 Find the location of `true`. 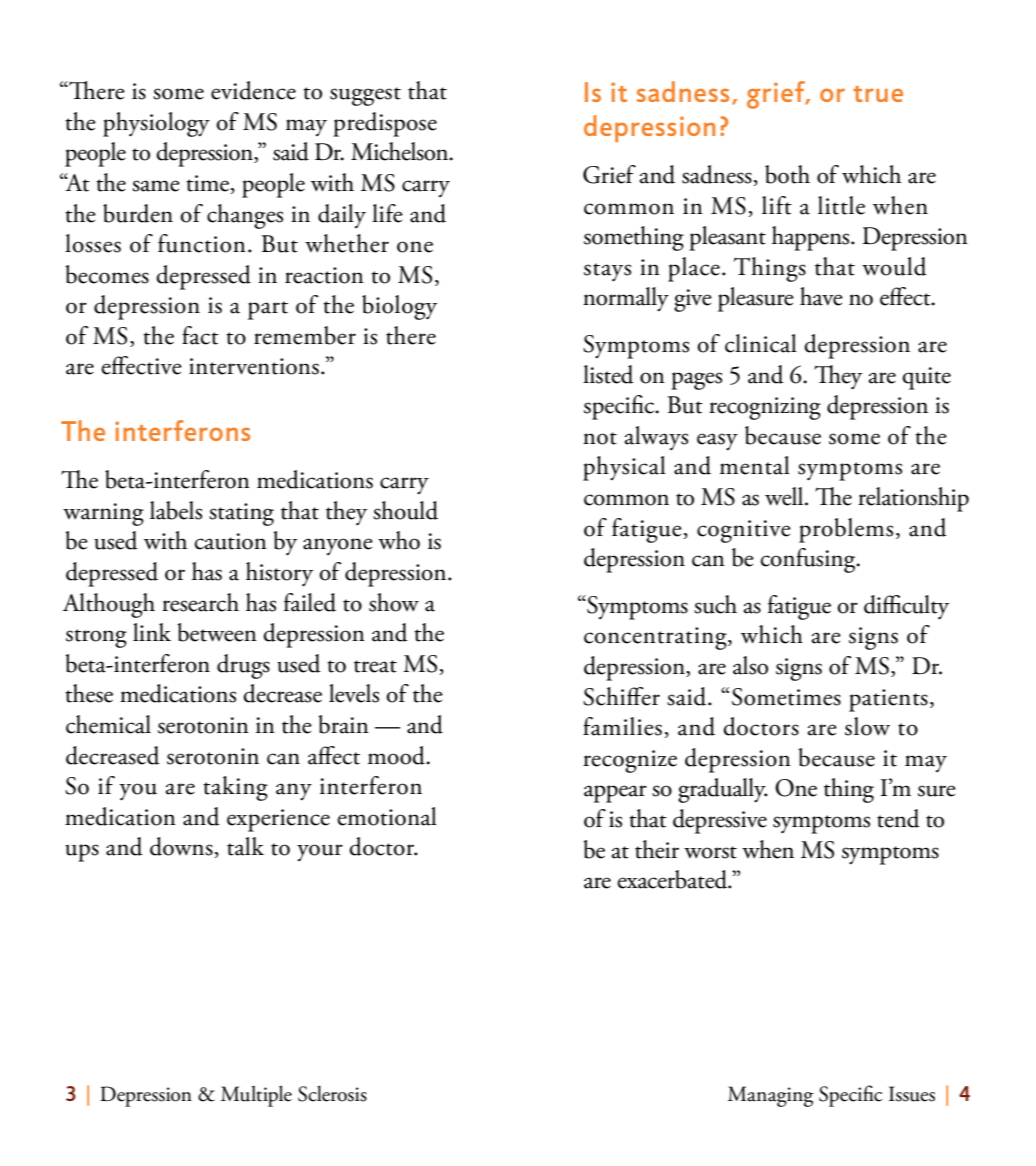

true is located at coordinates (878, 94).
